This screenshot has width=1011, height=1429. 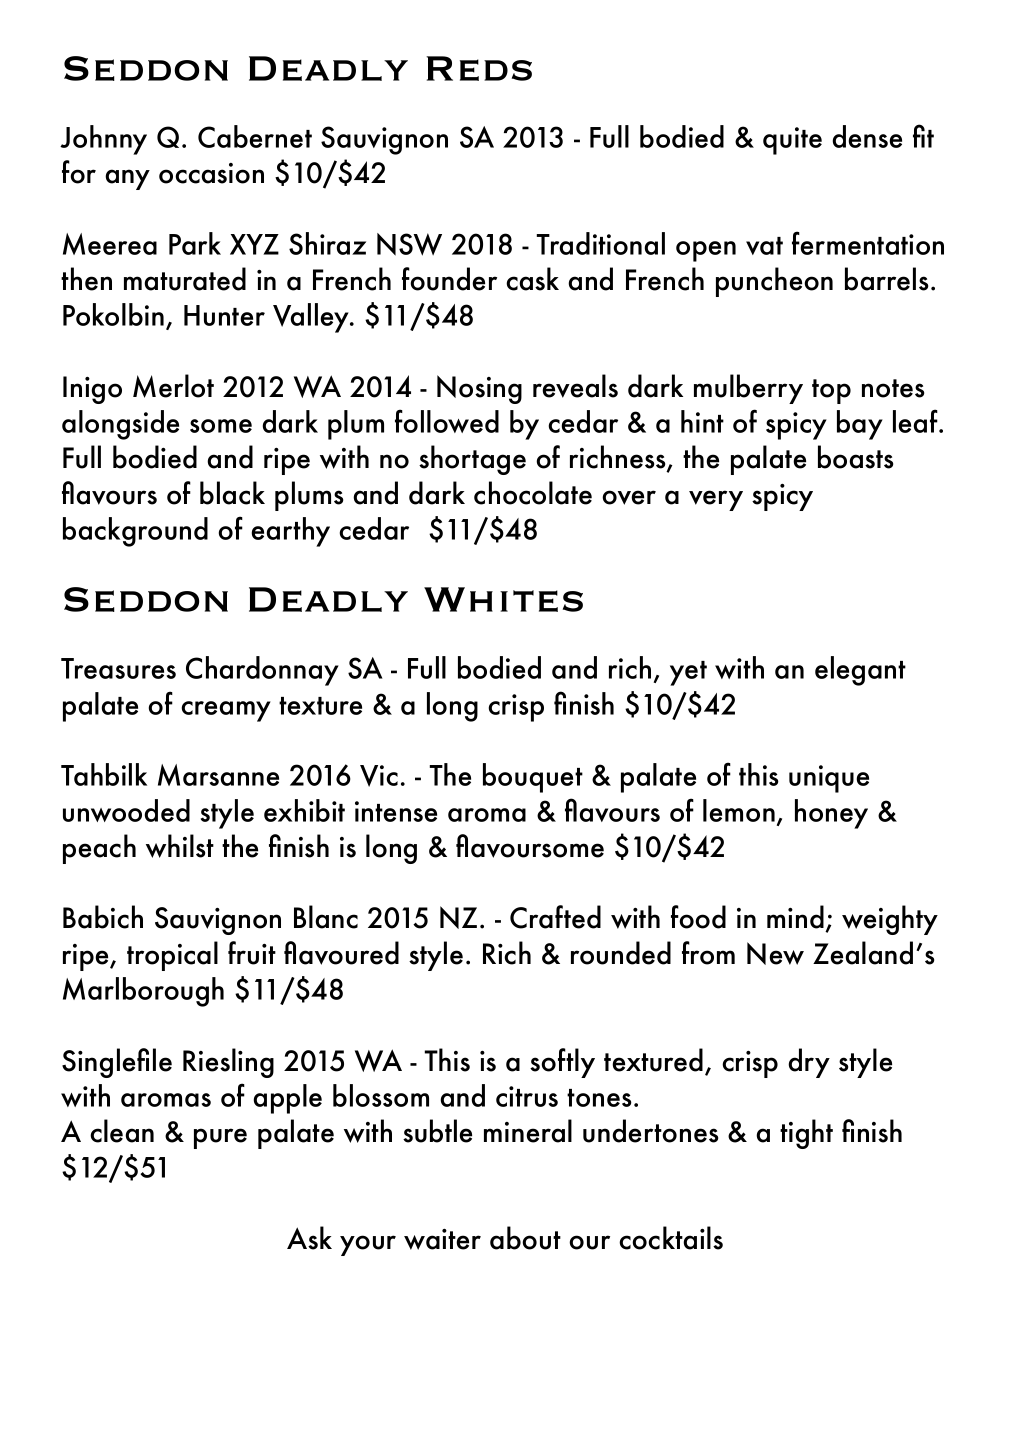 What do you see at coordinates (555, 917) in the screenshot?
I see `Crafted` at bounding box center [555, 917].
